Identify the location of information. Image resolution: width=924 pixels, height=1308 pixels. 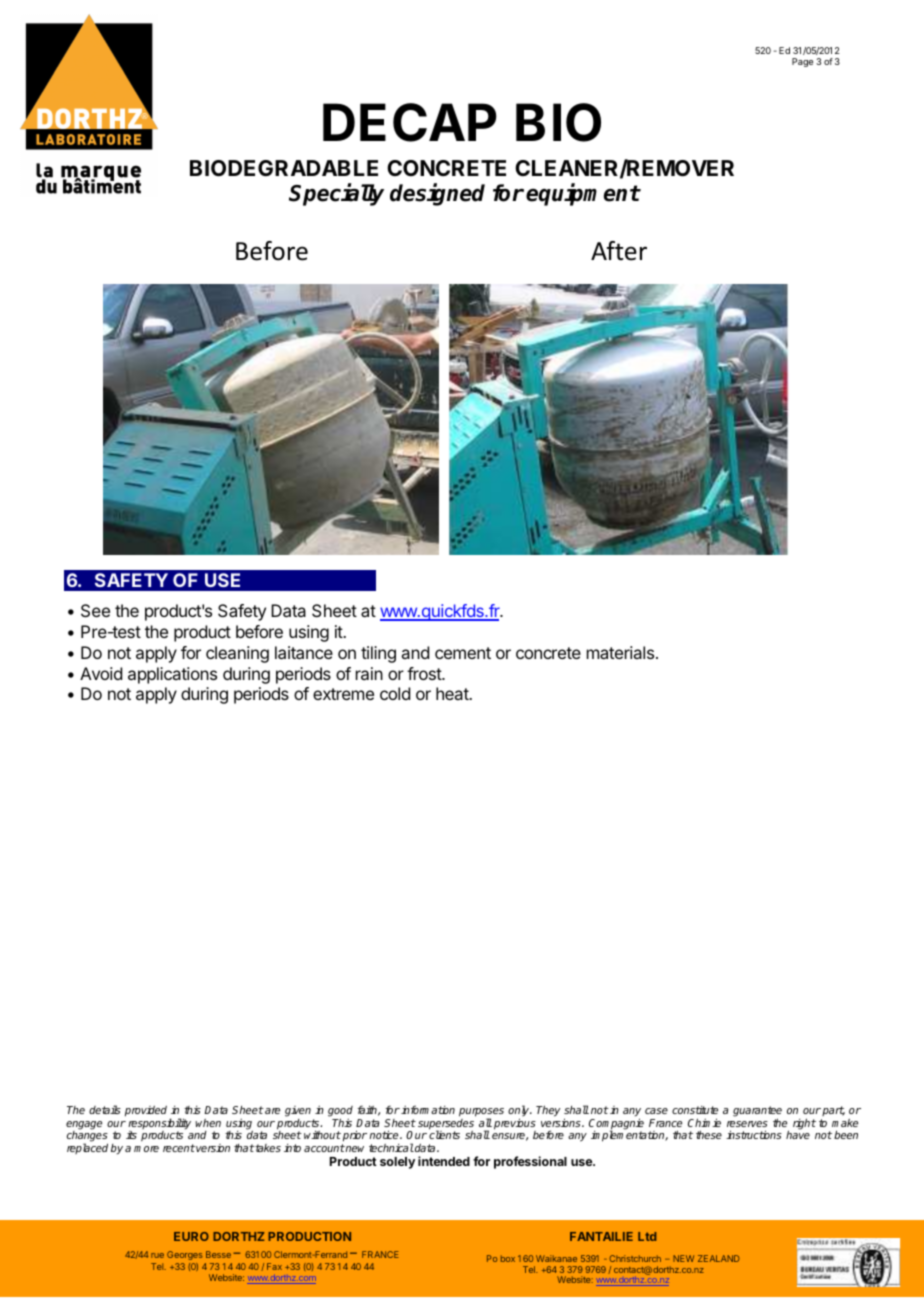
(428, 1109).
